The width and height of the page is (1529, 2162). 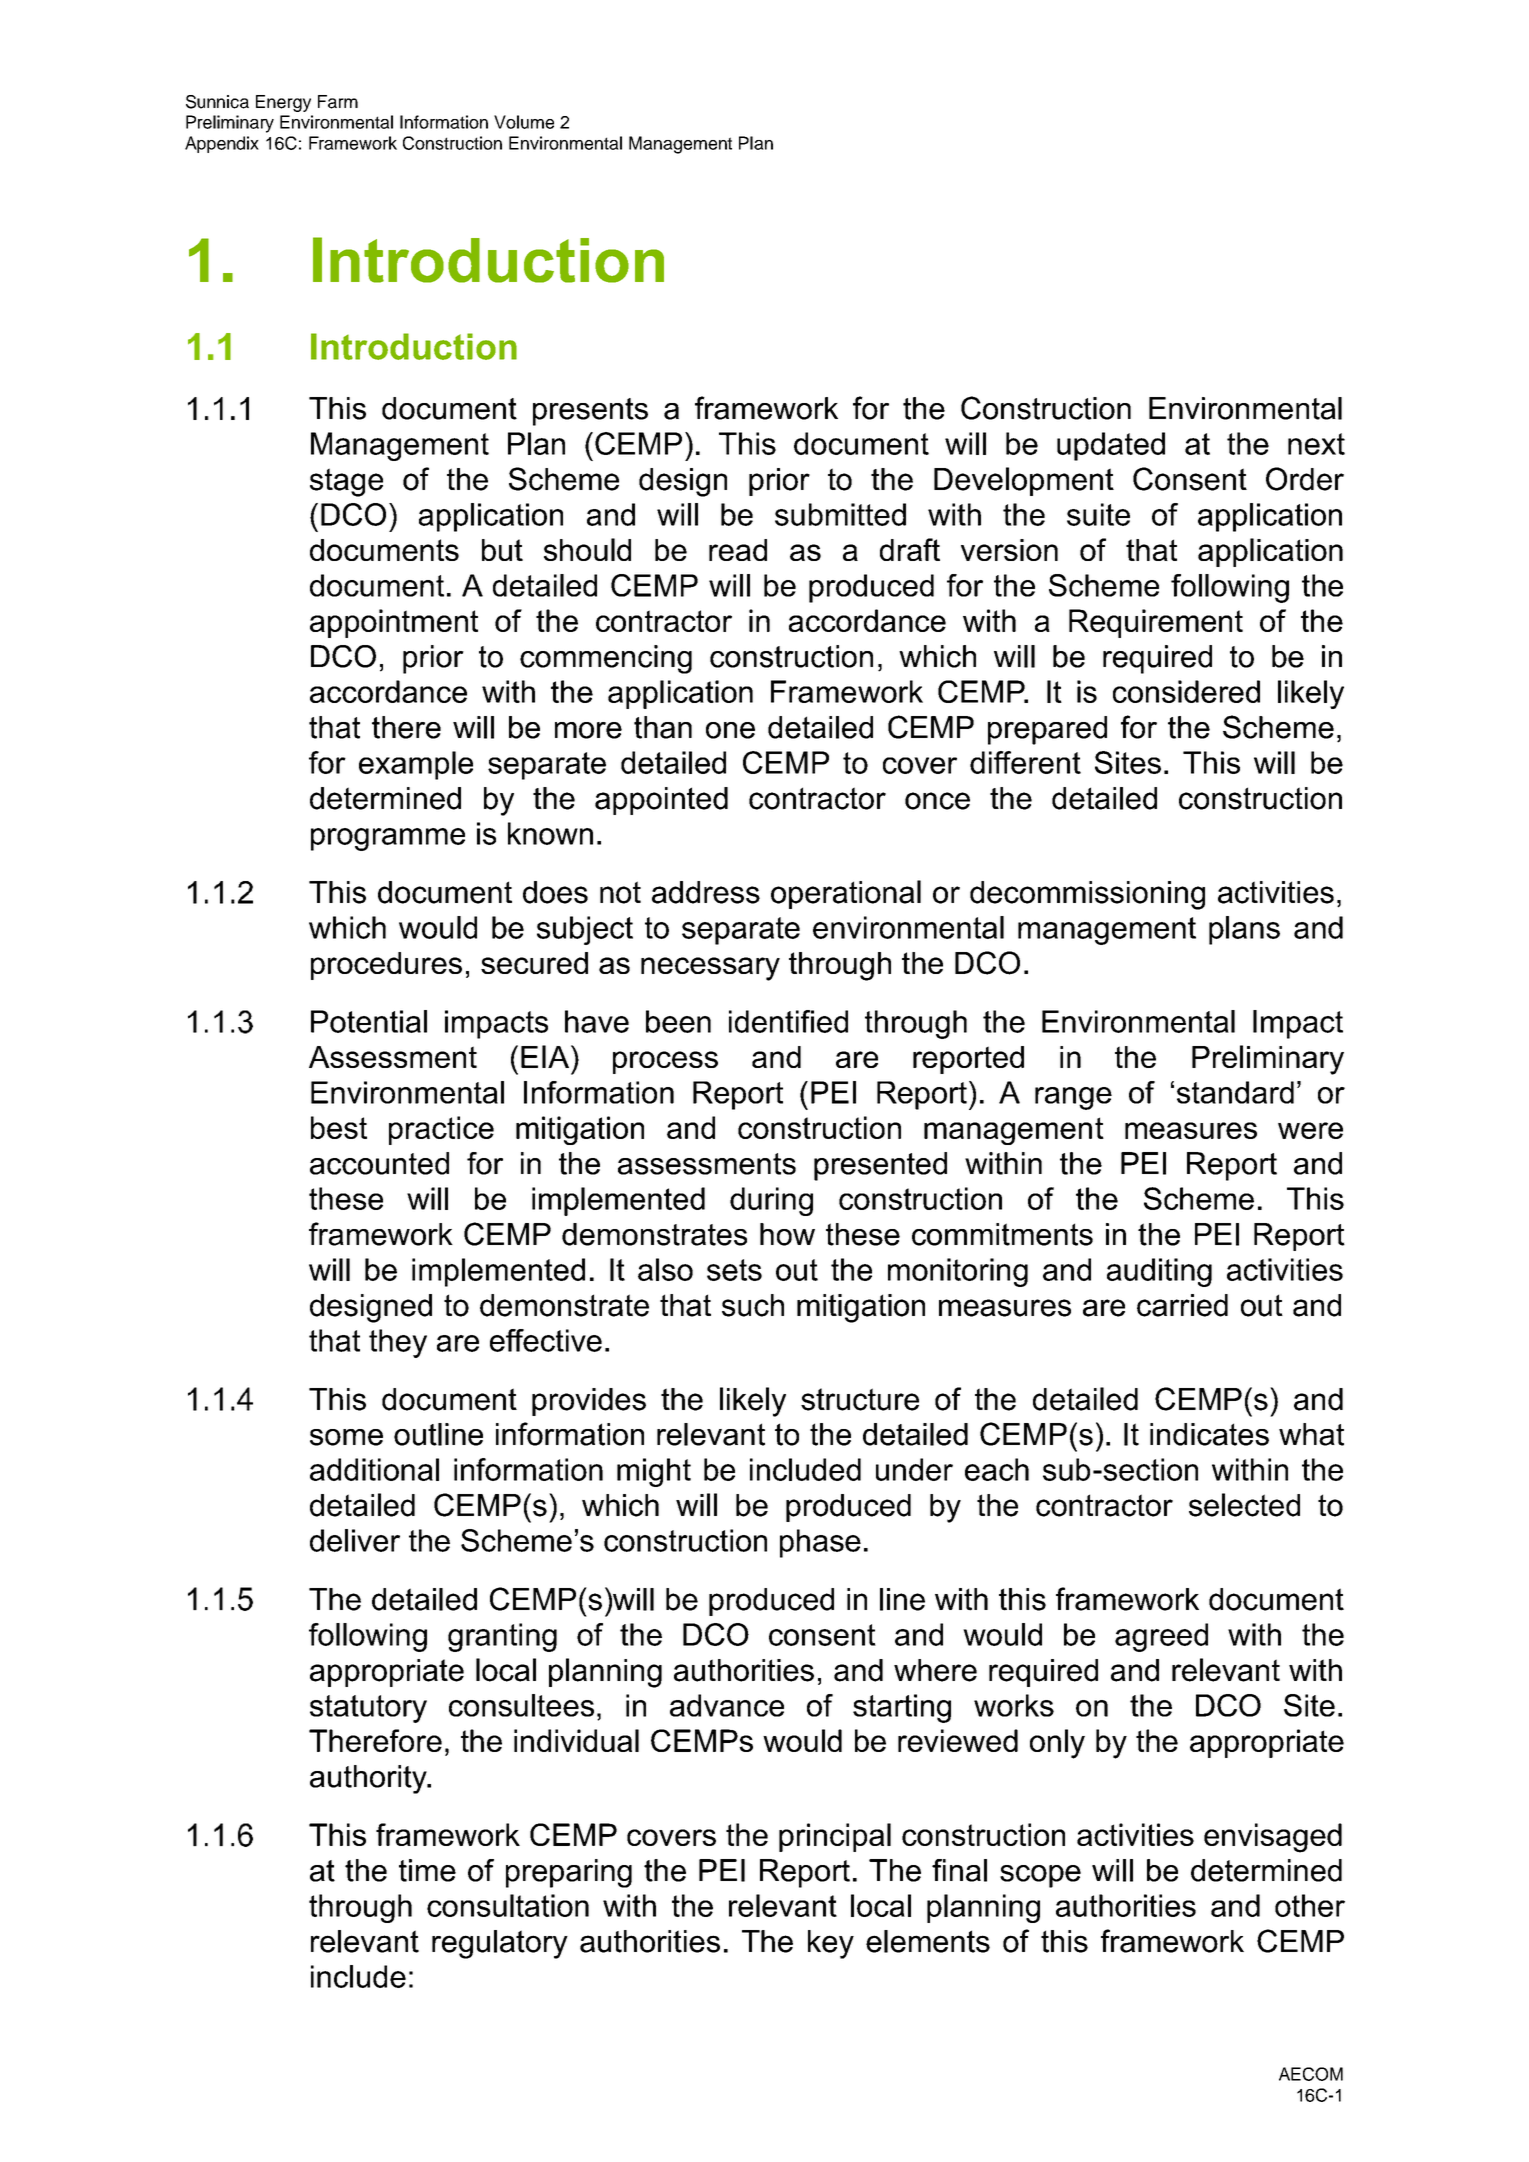 What do you see at coordinates (427, 1870) in the page?
I see `time` at bounding box center [427, 1870].
